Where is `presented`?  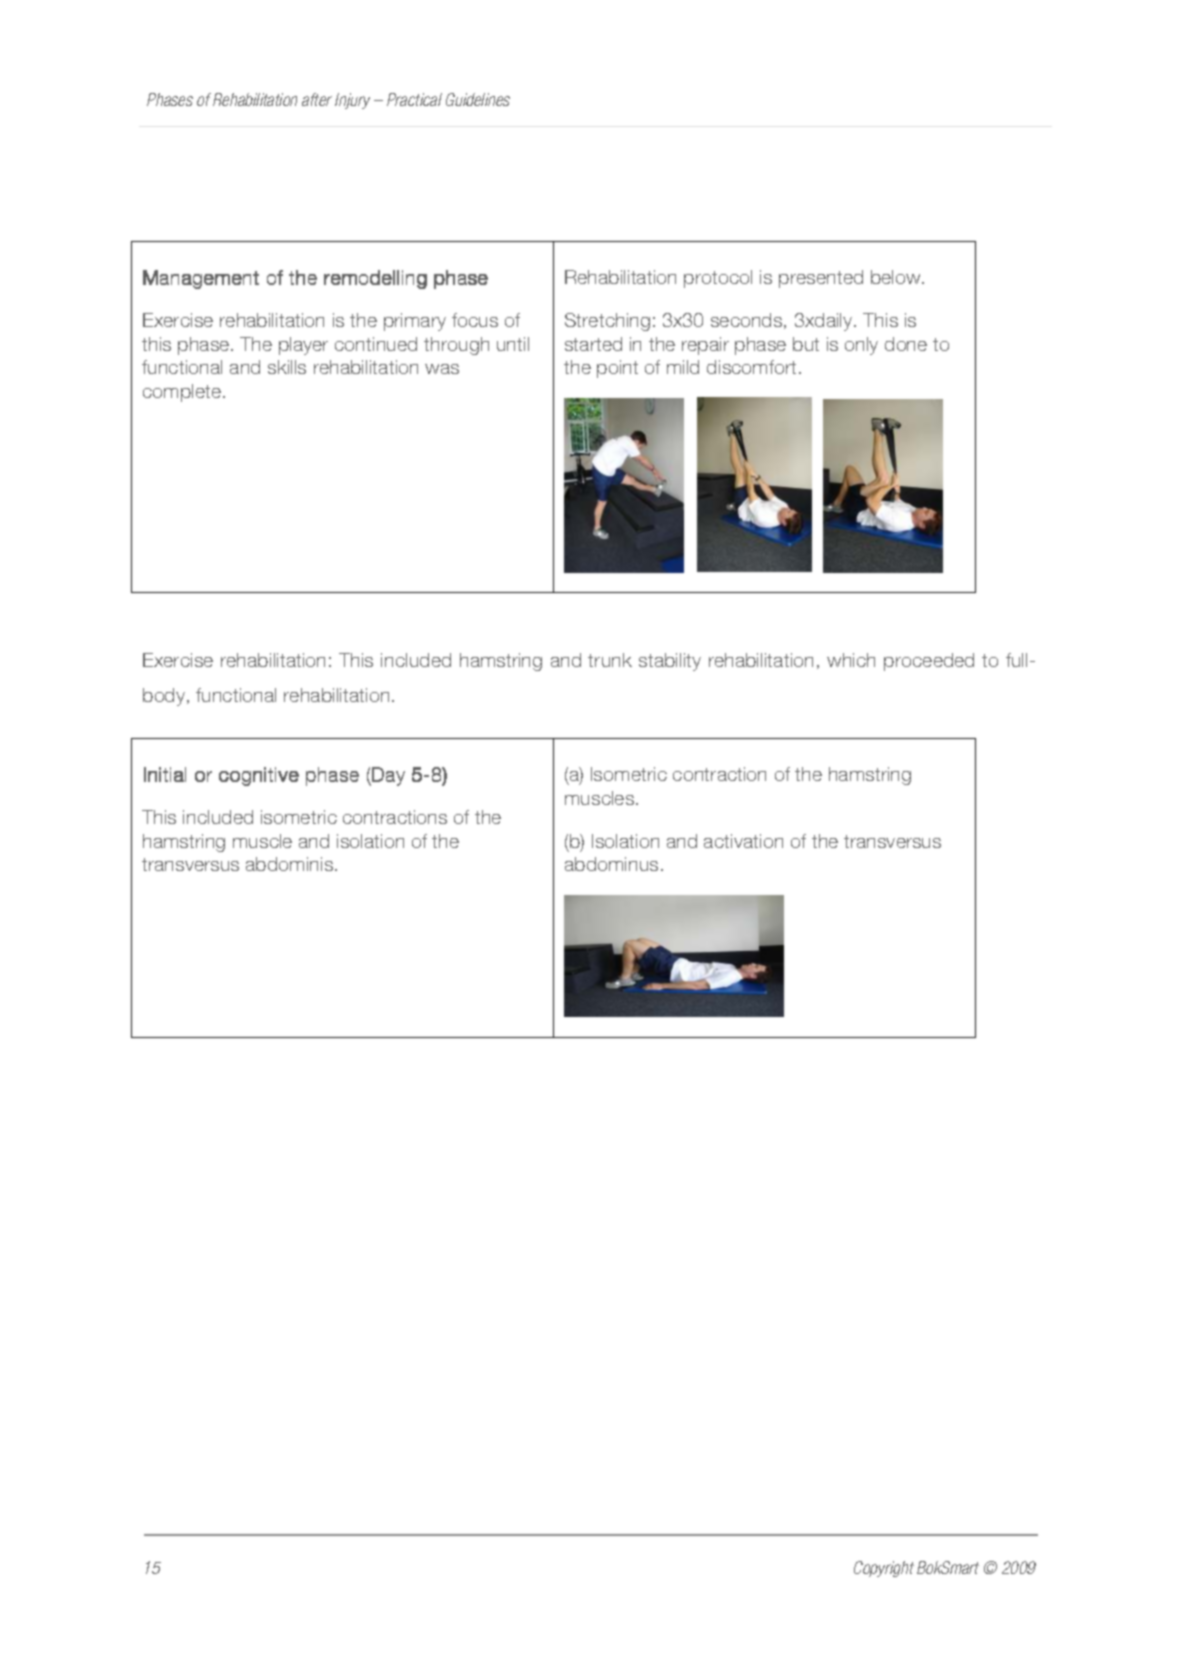
presented is located at coordinates (821, 279).
